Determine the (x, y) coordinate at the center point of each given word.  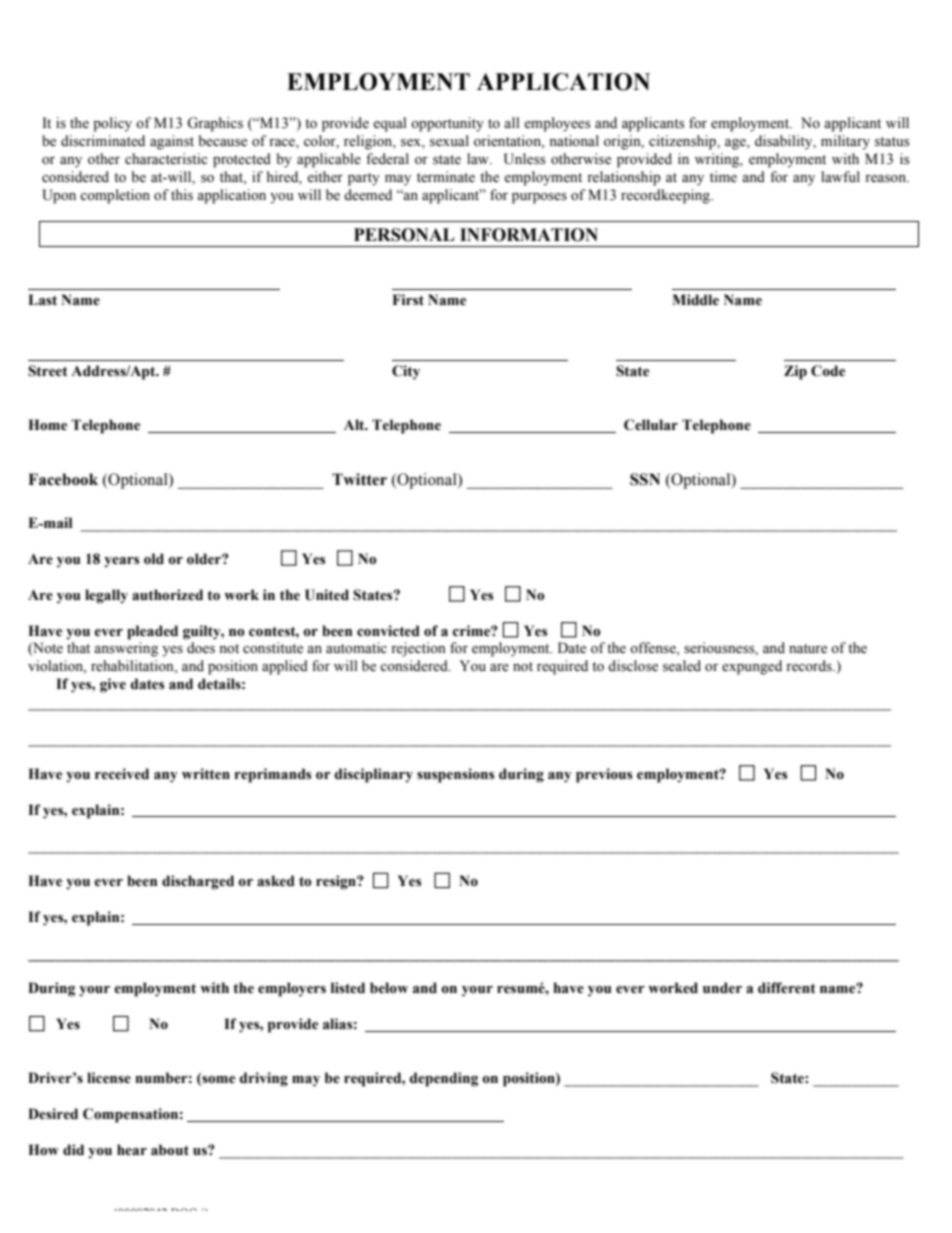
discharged (198, 882)
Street (48, 371)
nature (808, 649)
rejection (418, 649)
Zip (795, 372)
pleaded (152, 632)
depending (444, 1079)
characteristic (166, 159)
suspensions (455, 775)
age (736, 144)
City (406, 372)
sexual (449, 141)
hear (132, 1150)
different (787, 988)
